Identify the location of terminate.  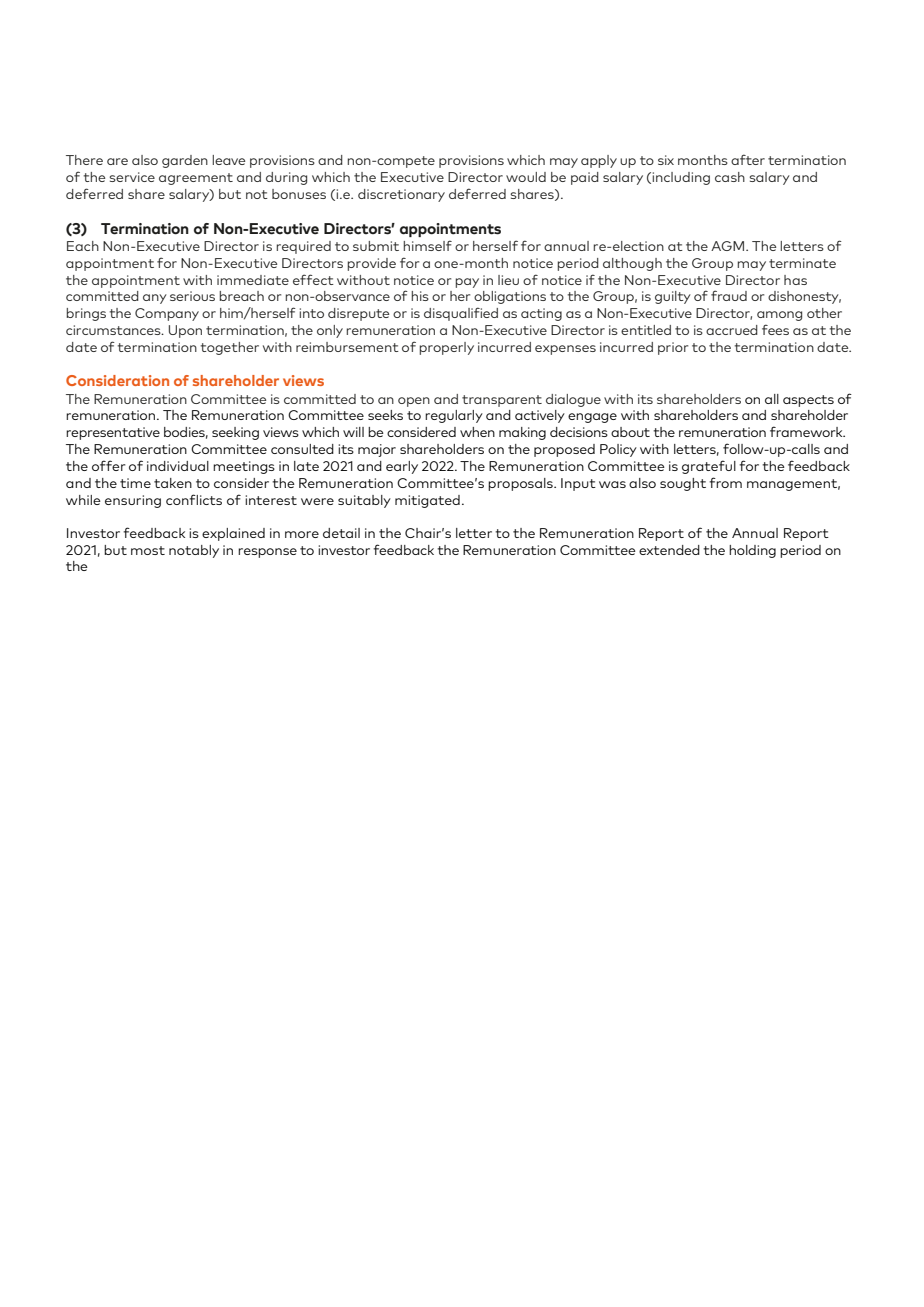
(802, 263).
